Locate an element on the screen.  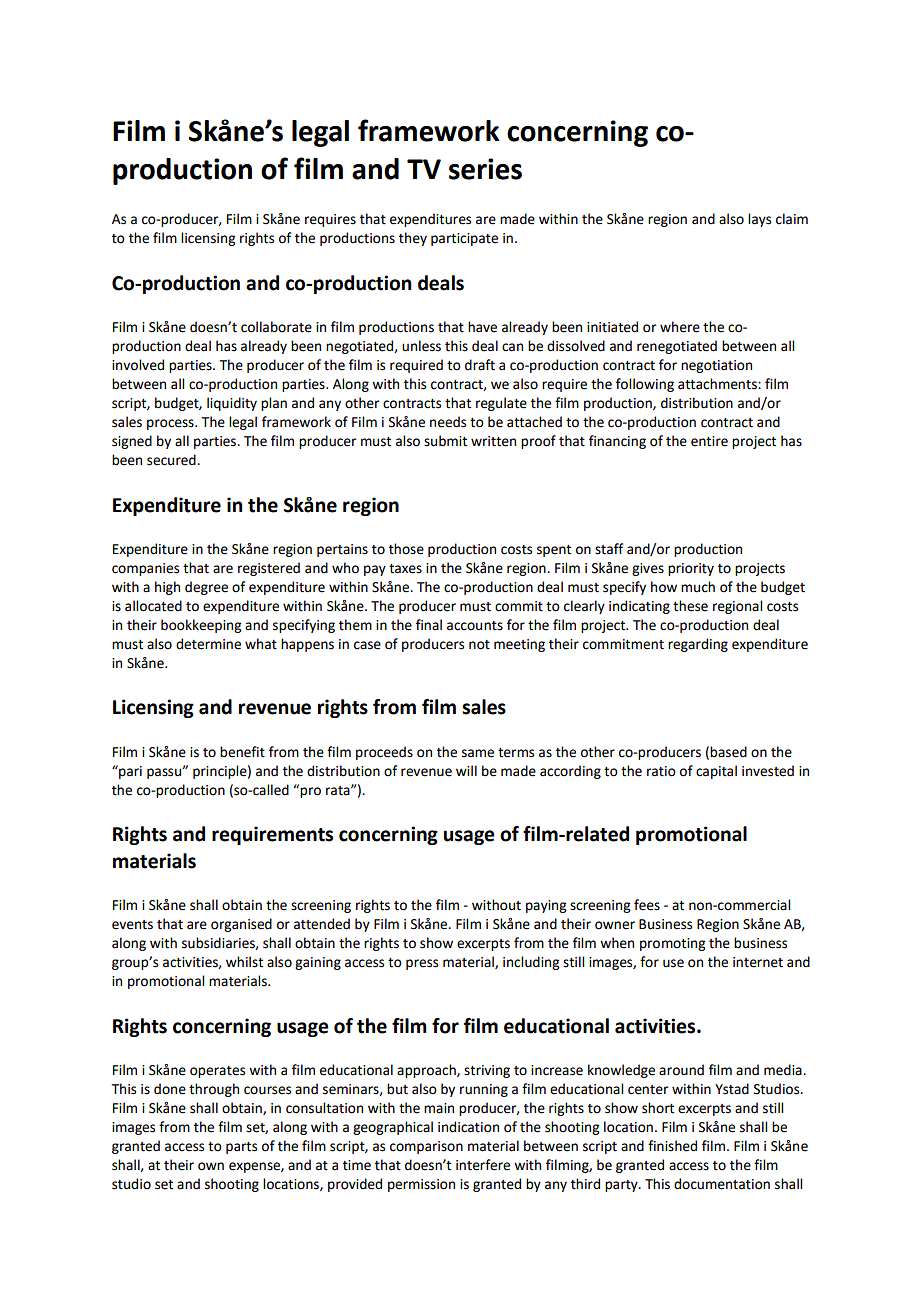
entire is located at coordinates (709, 441).
